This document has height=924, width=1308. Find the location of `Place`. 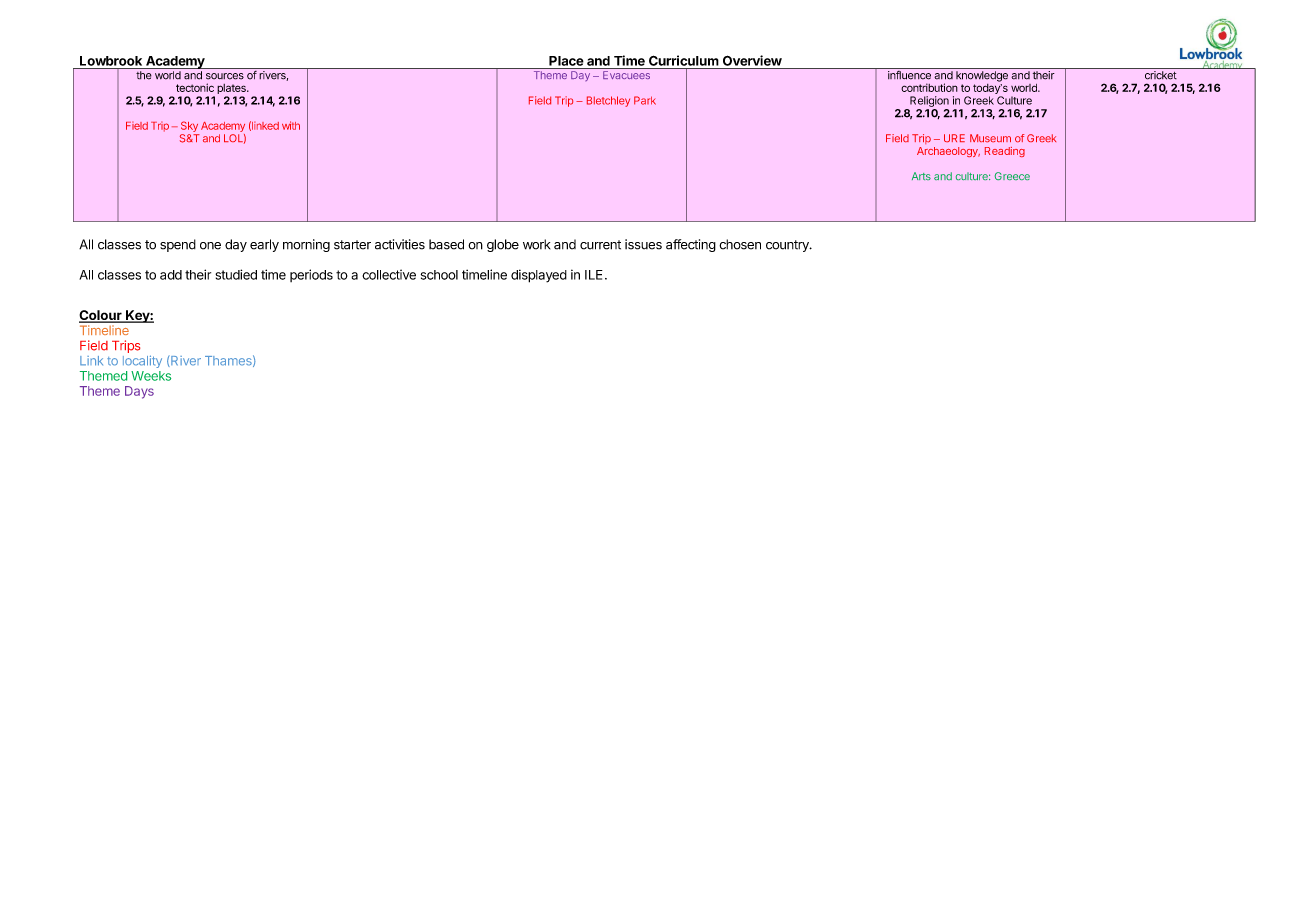

Place is located at coordinates (566, 61).
